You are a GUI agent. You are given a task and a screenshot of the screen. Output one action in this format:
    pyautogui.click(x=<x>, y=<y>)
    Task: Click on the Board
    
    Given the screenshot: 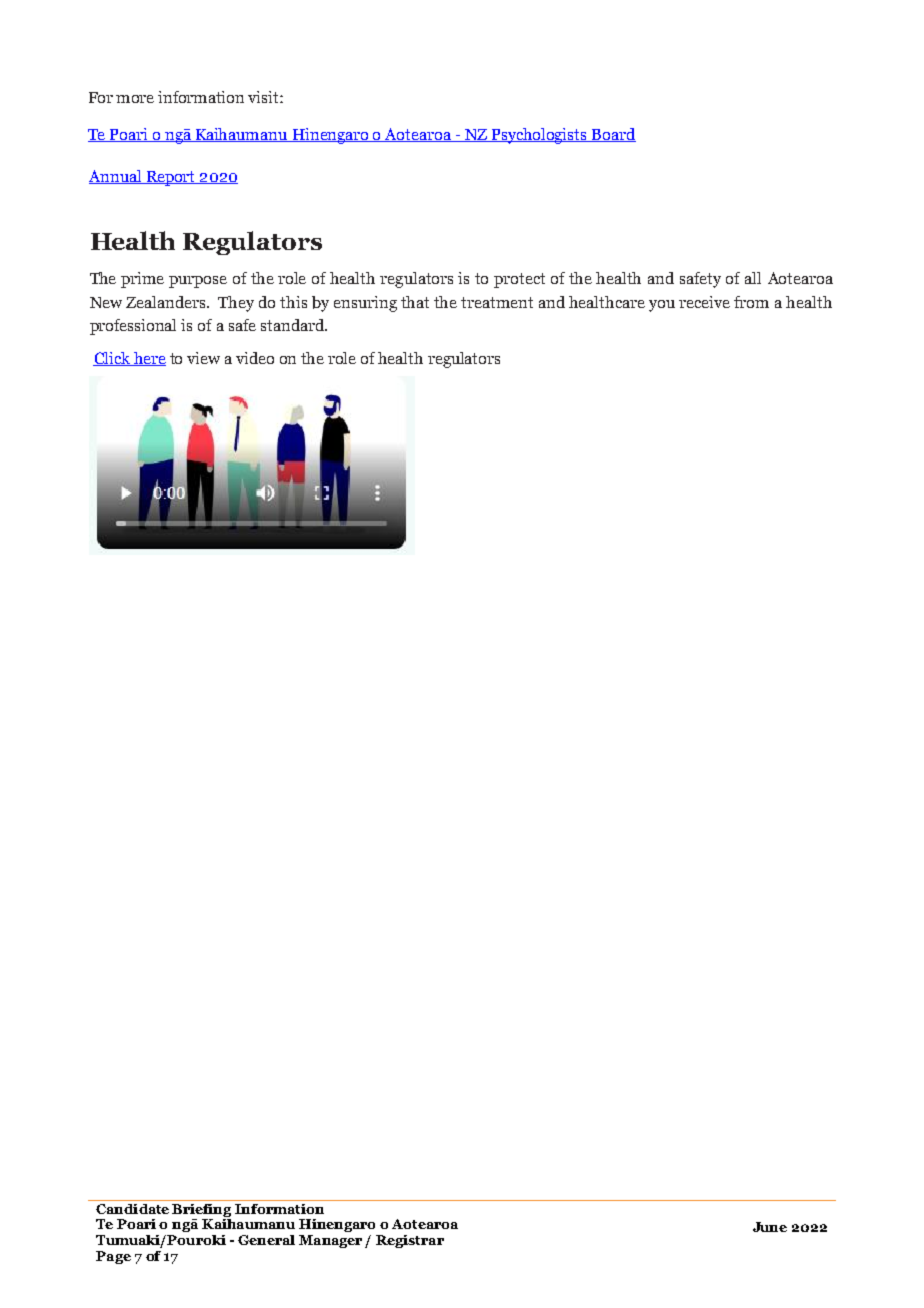 What is the action you would take?
    pyautogui.click(x=613, y=135)
